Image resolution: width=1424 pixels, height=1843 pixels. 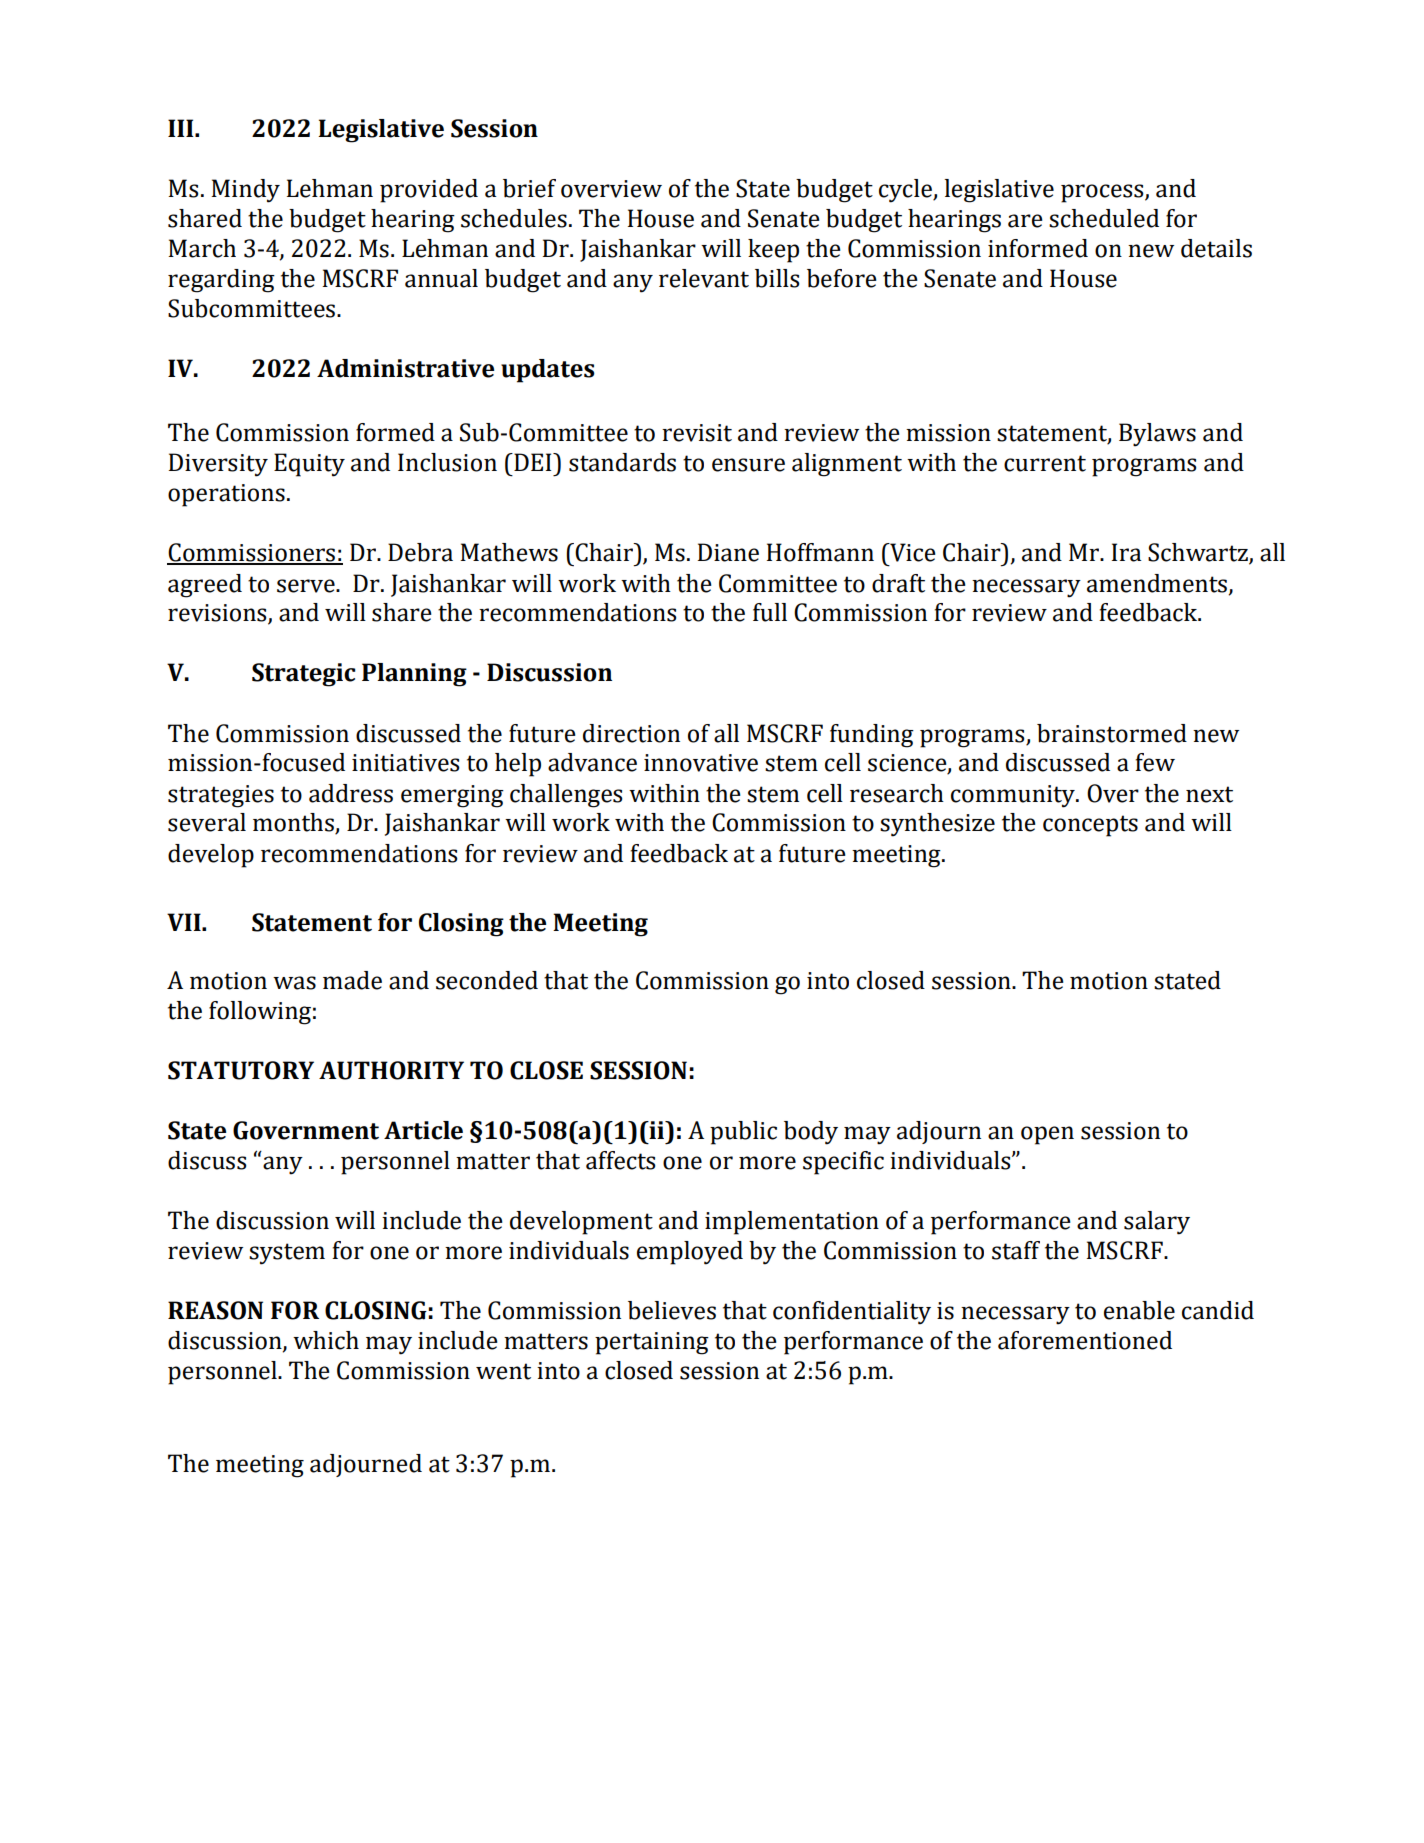 What do you see at coordinates (1155, 762) in the screenshot?
I see `few` at bounding box center [1155, 762].
